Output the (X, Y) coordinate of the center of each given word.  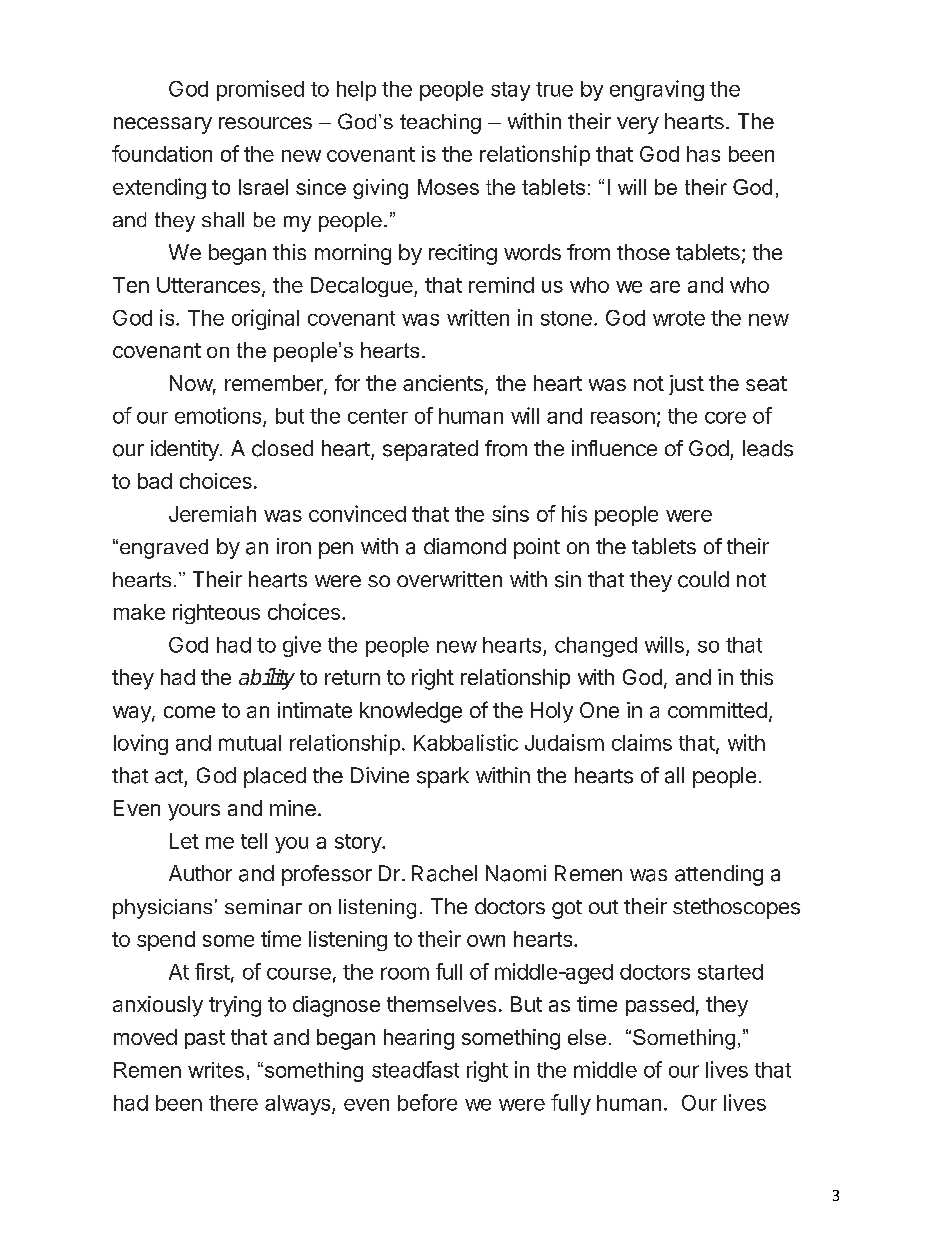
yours (194, 812)
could (703, 579)
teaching (440, 124)
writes (216, 1070)
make (139, 612)
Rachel (444, 873)
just (686, 385)
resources (265, 123)
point (537, 548)
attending (719, 875)
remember (275, 384)
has (703, 154)
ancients (443, 383)
